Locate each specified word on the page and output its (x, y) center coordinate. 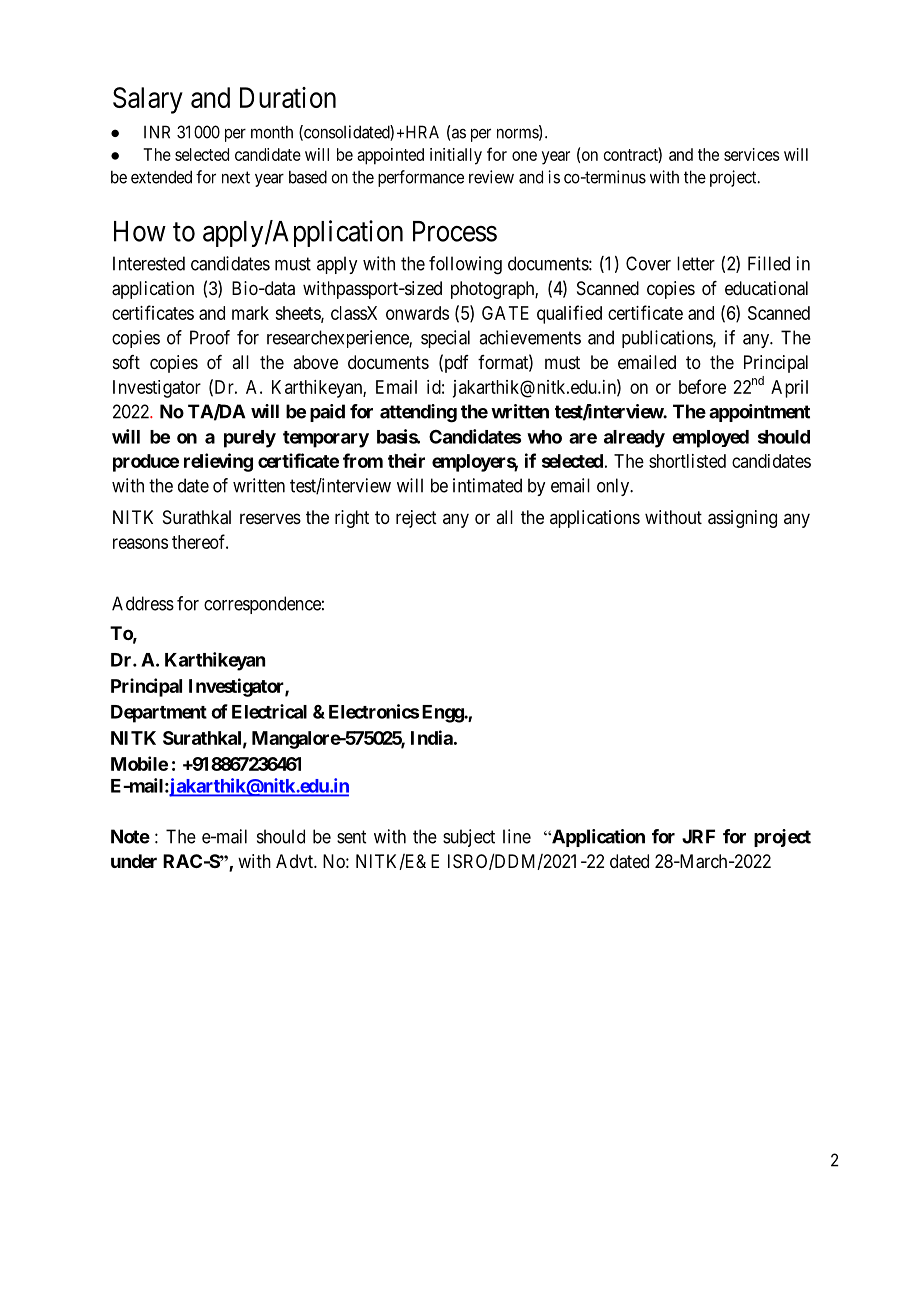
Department (159, 714)
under (134, 861)
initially (456, 156)
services (752, 154)
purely (250, 439)
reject (416, 519)
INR (157, 132)
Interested (149, 263)
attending (418, 413)
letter (696, 263)
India (432, 737)
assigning (742, 519)
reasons (140, 543)
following (465, 265)
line (517, 836)
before (702, 386)
